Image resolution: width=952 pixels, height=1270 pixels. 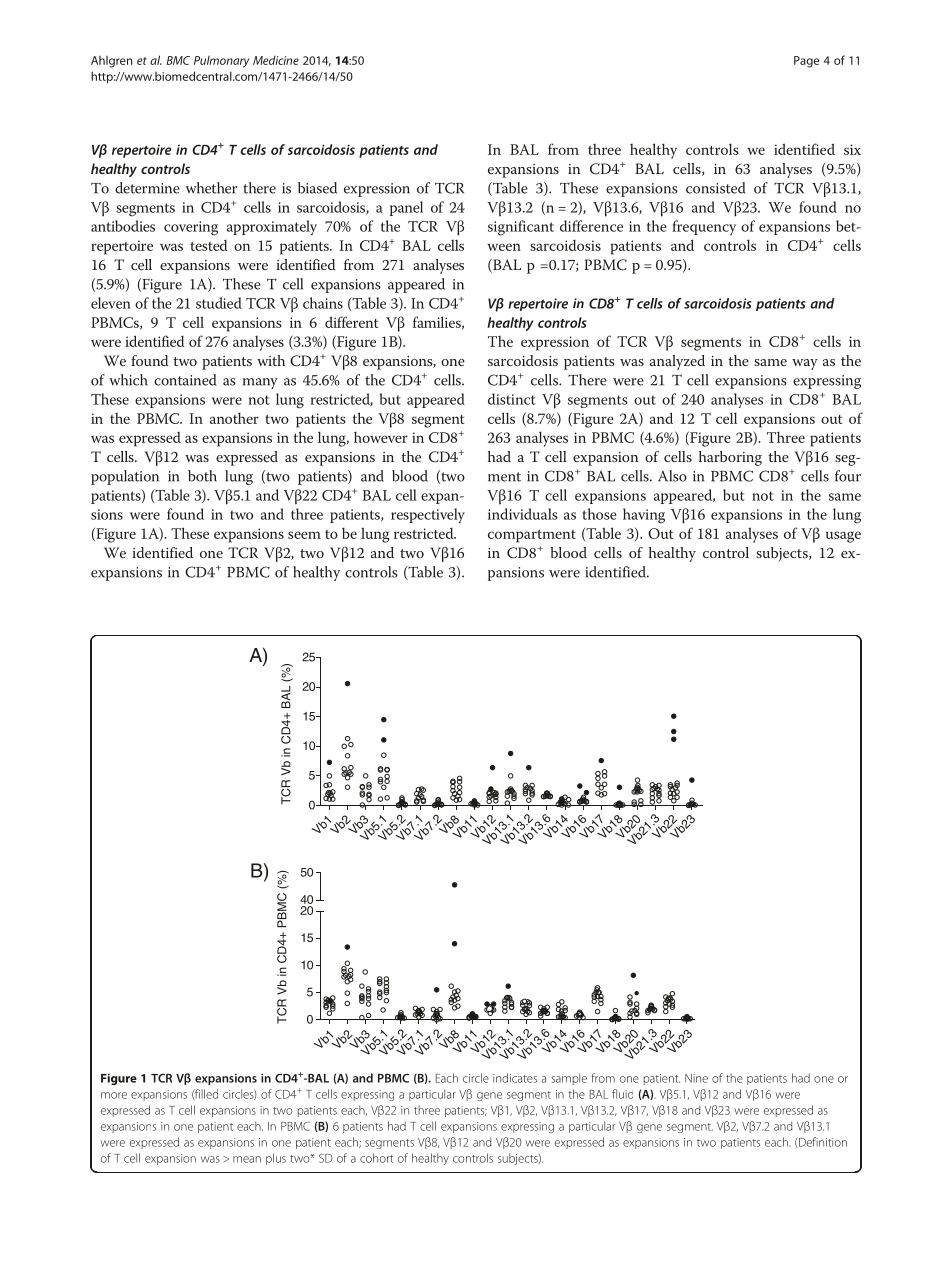 What do you see at coordinates (730, 458) in the document?
I see `harboring` at bounding box center [730, 458].
